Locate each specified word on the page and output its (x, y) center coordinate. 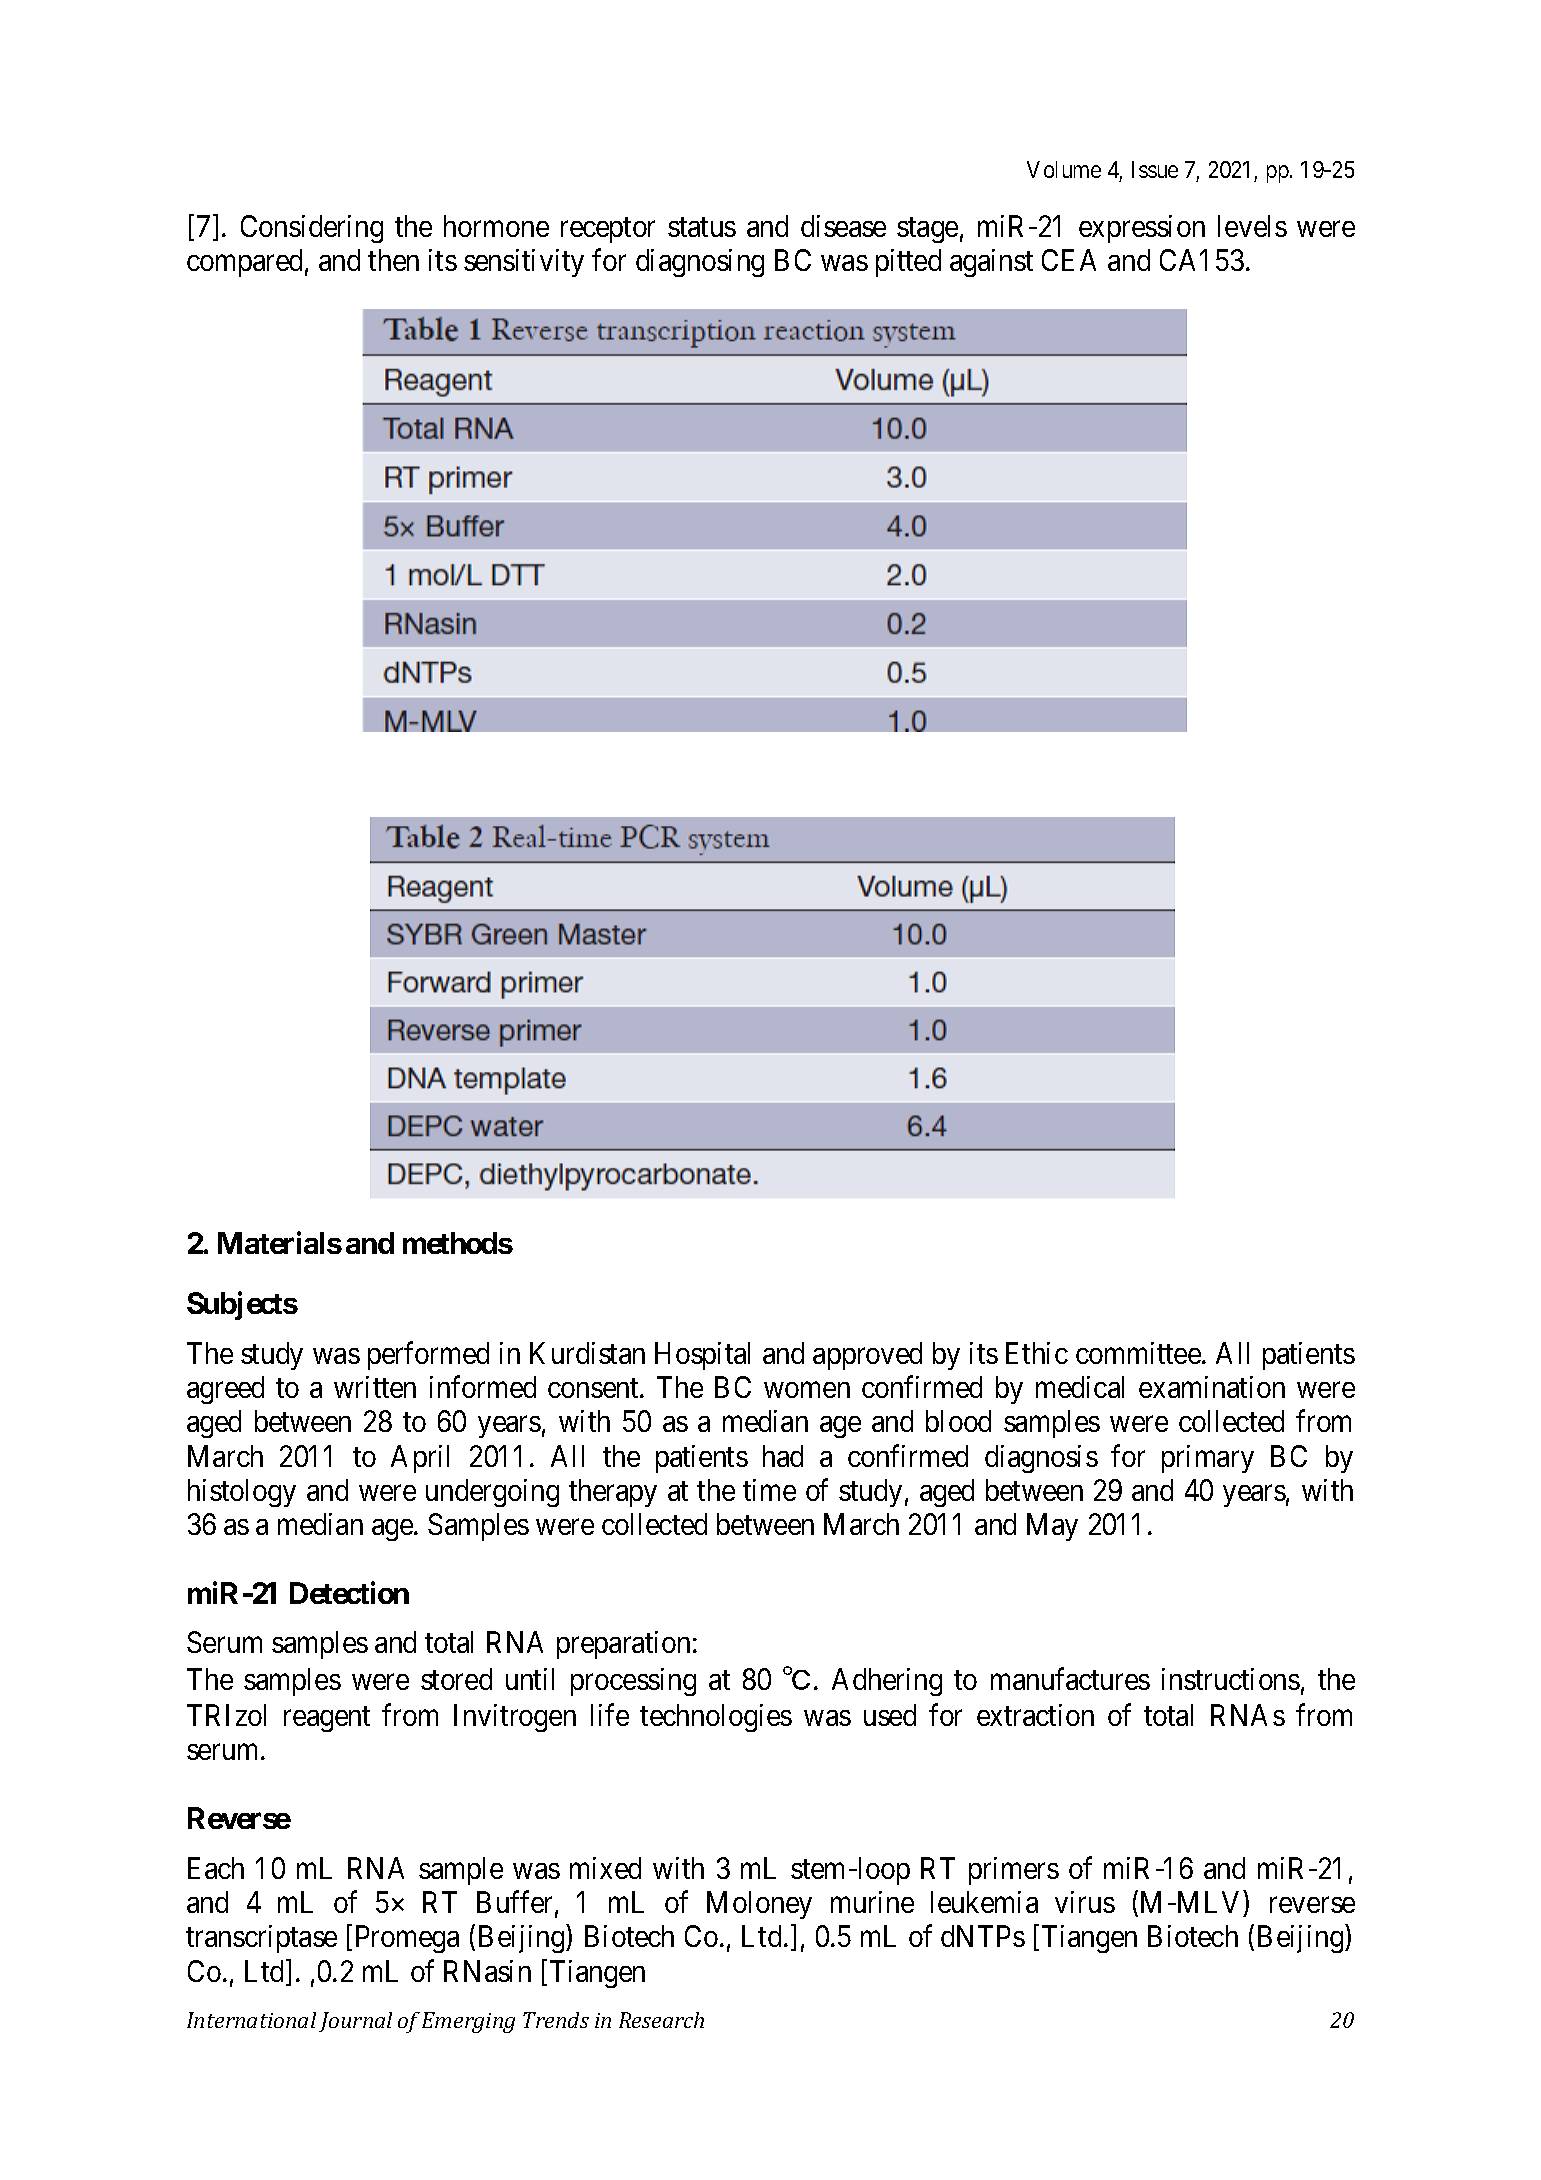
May (1052, 1527)
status (702, 227)
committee (1138, 1353)
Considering (312, 229)
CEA (1069, 260)
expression (1142, 229)
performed (428, 1356)
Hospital (702, 1356)
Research (661, 2020)
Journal (355, 2022)
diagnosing (700, 263)
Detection (349, 1592)
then (393, 260)
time (769, 1490)
